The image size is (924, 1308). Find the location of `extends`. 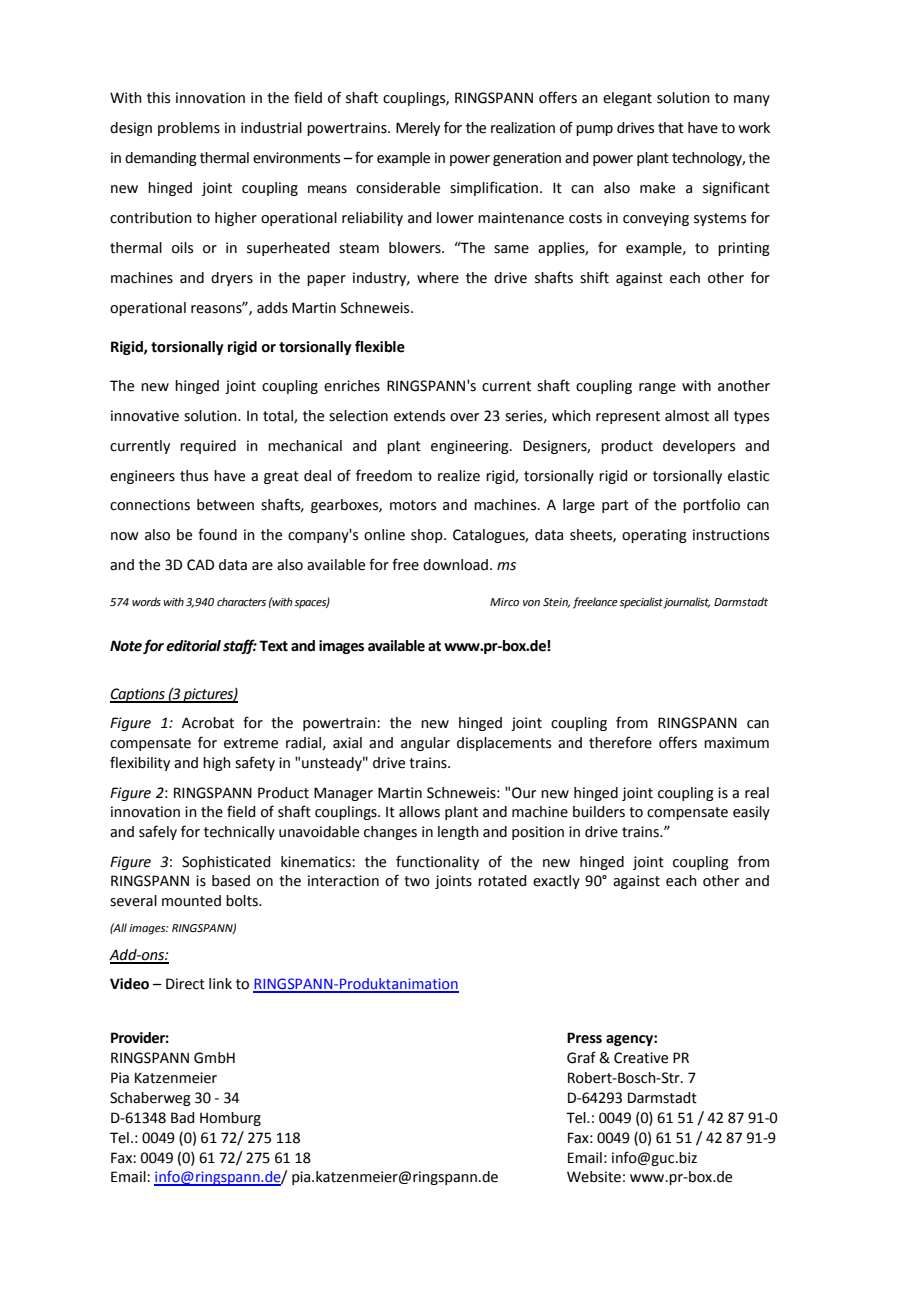

extends is located at coordinates (419, 416).
